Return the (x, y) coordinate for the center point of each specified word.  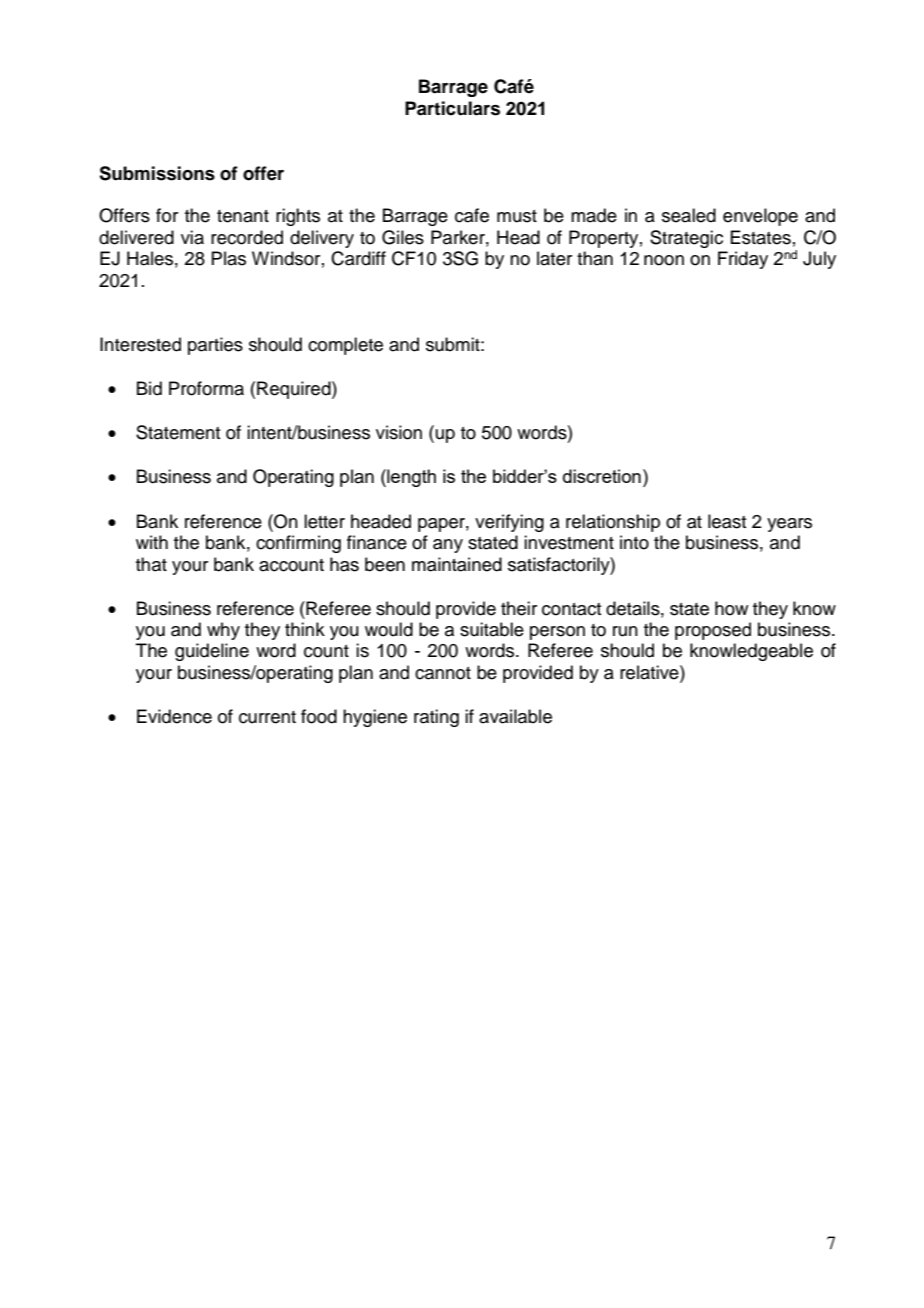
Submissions (157, 173)
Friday (743, 260)
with (152, 542)
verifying (509, 523)
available (515, 716)
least (727, 521)
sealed (689, 215)
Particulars (452, 108)
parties (215, 346)
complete (345, 346)
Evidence (174, 716)
